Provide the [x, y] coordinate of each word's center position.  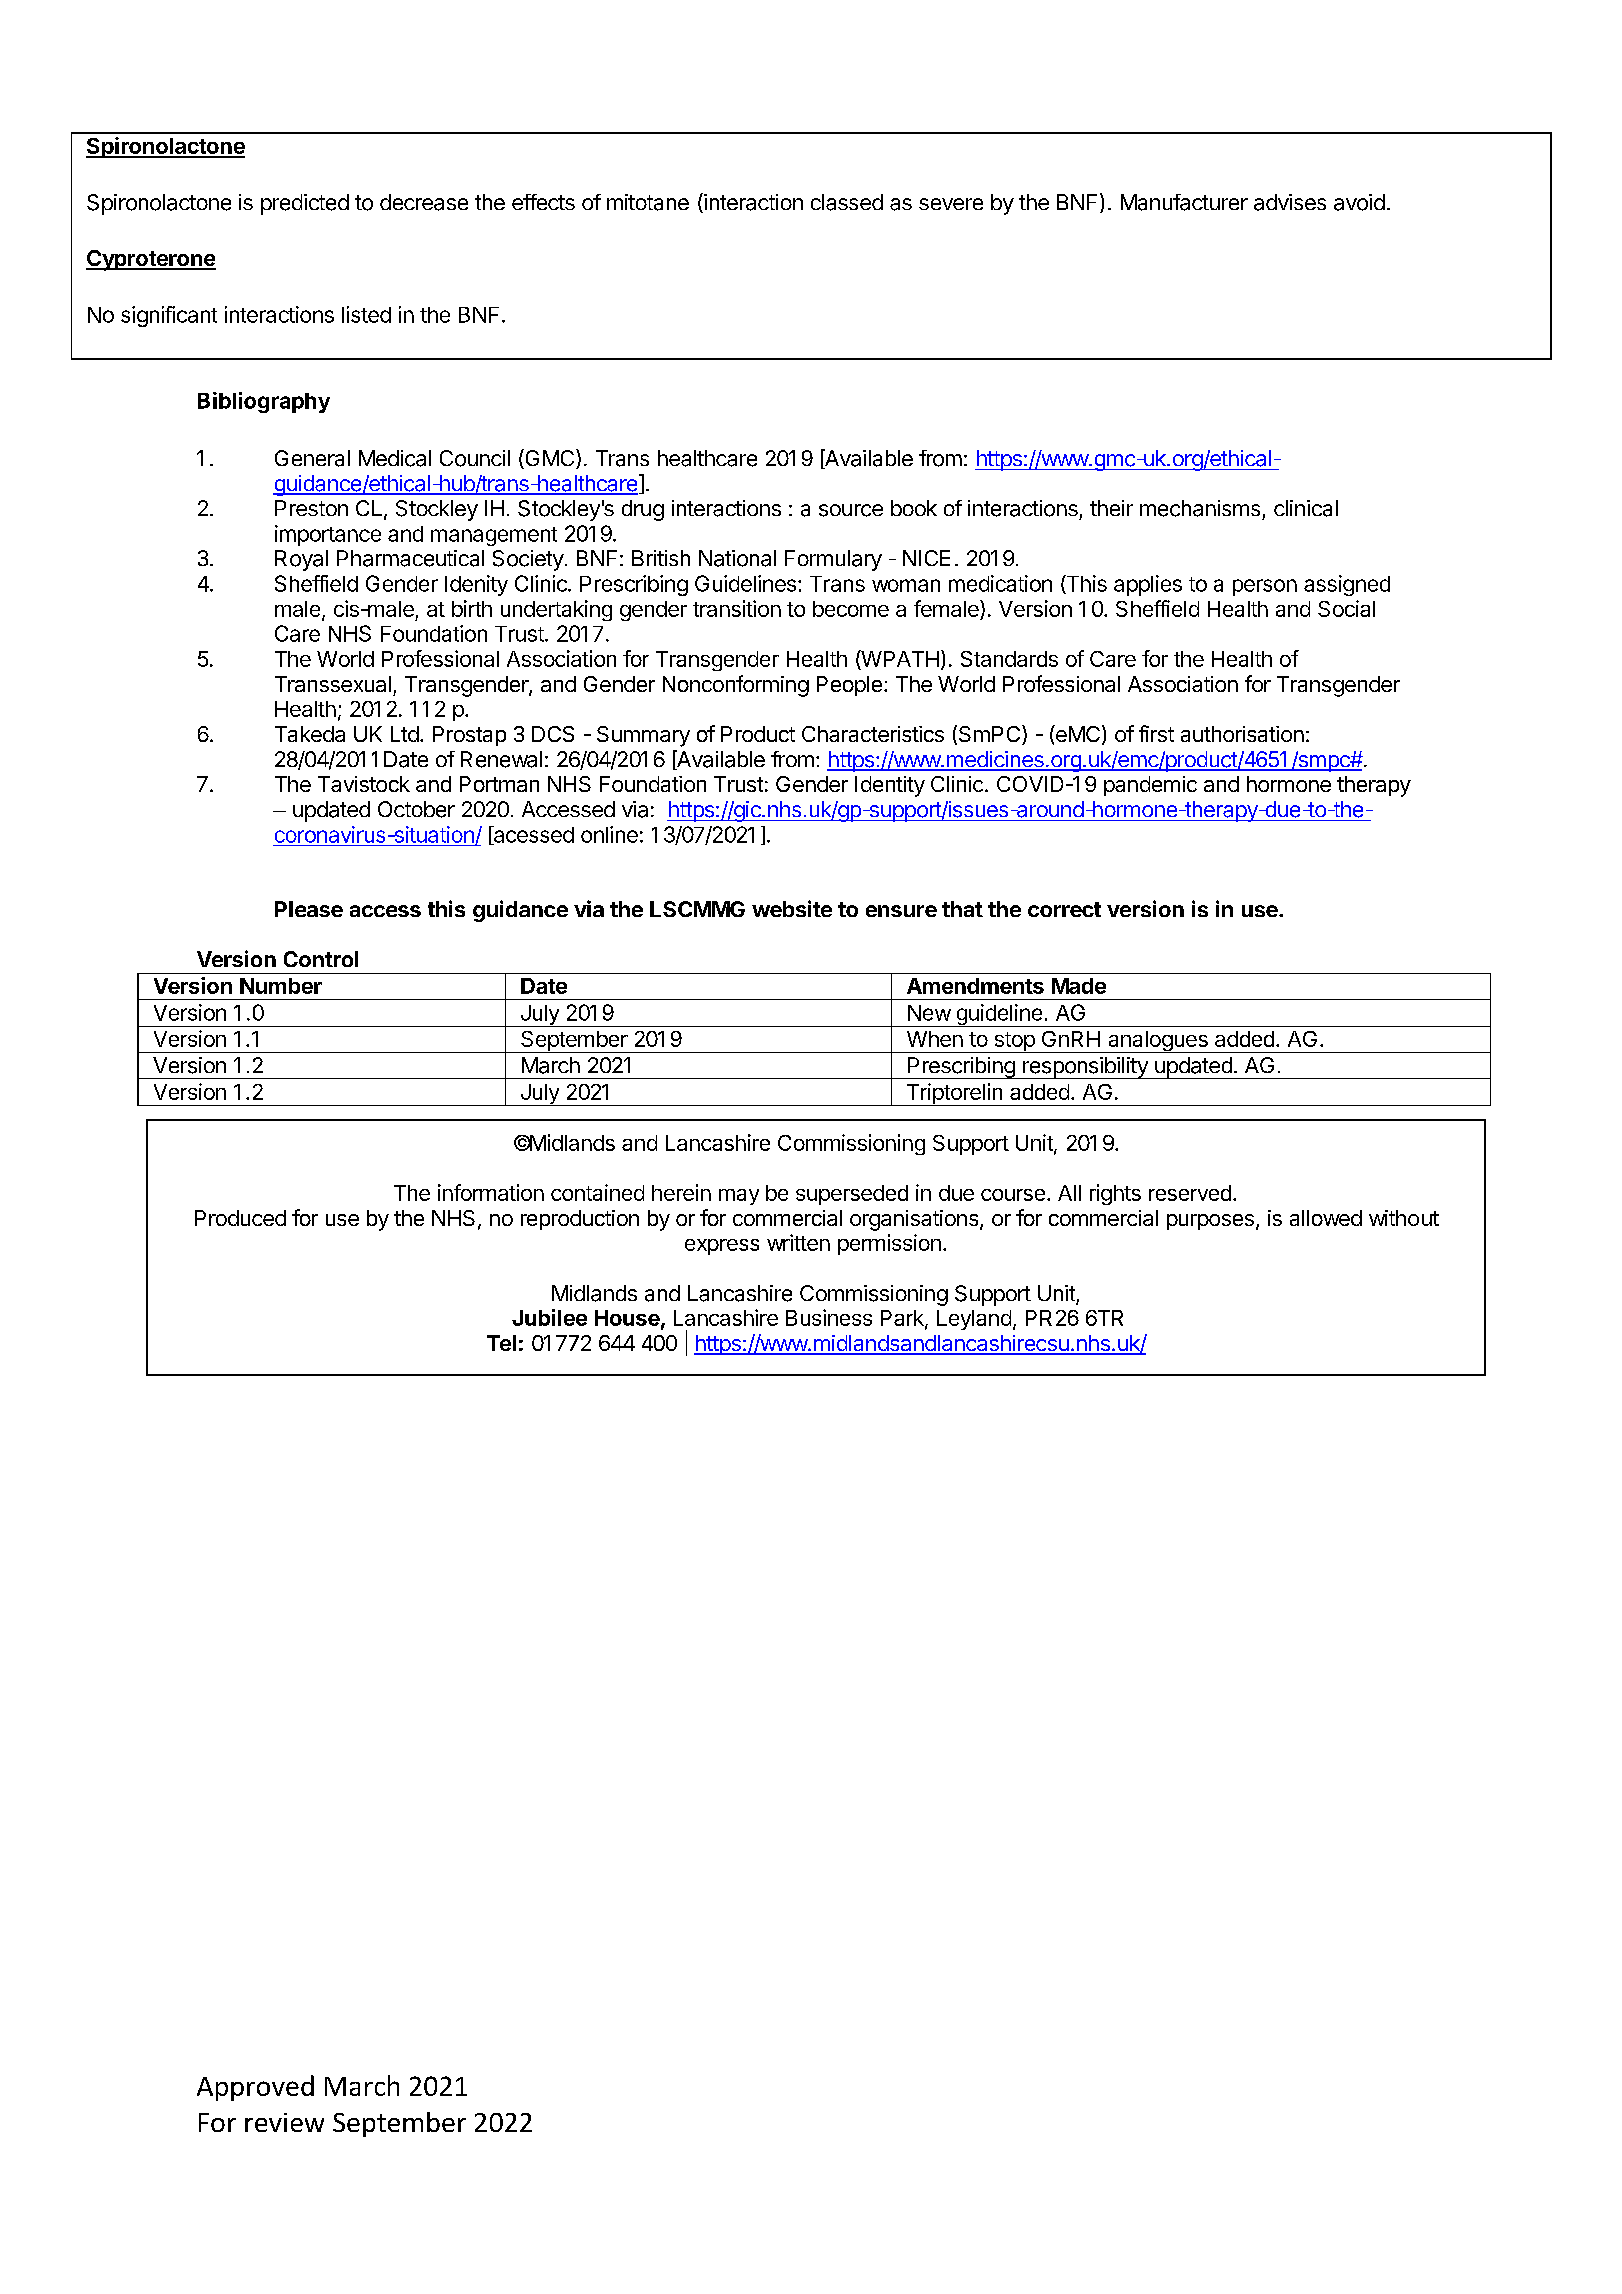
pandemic [1150, 786]
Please [309, 909]
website [792, 908]
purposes [1210, 1222]
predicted [305, 204]
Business [829, 1317]
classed [847, 202]
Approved [255, 2088]
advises [1290, 202]
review [284, 2122]
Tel [501, 1343]
